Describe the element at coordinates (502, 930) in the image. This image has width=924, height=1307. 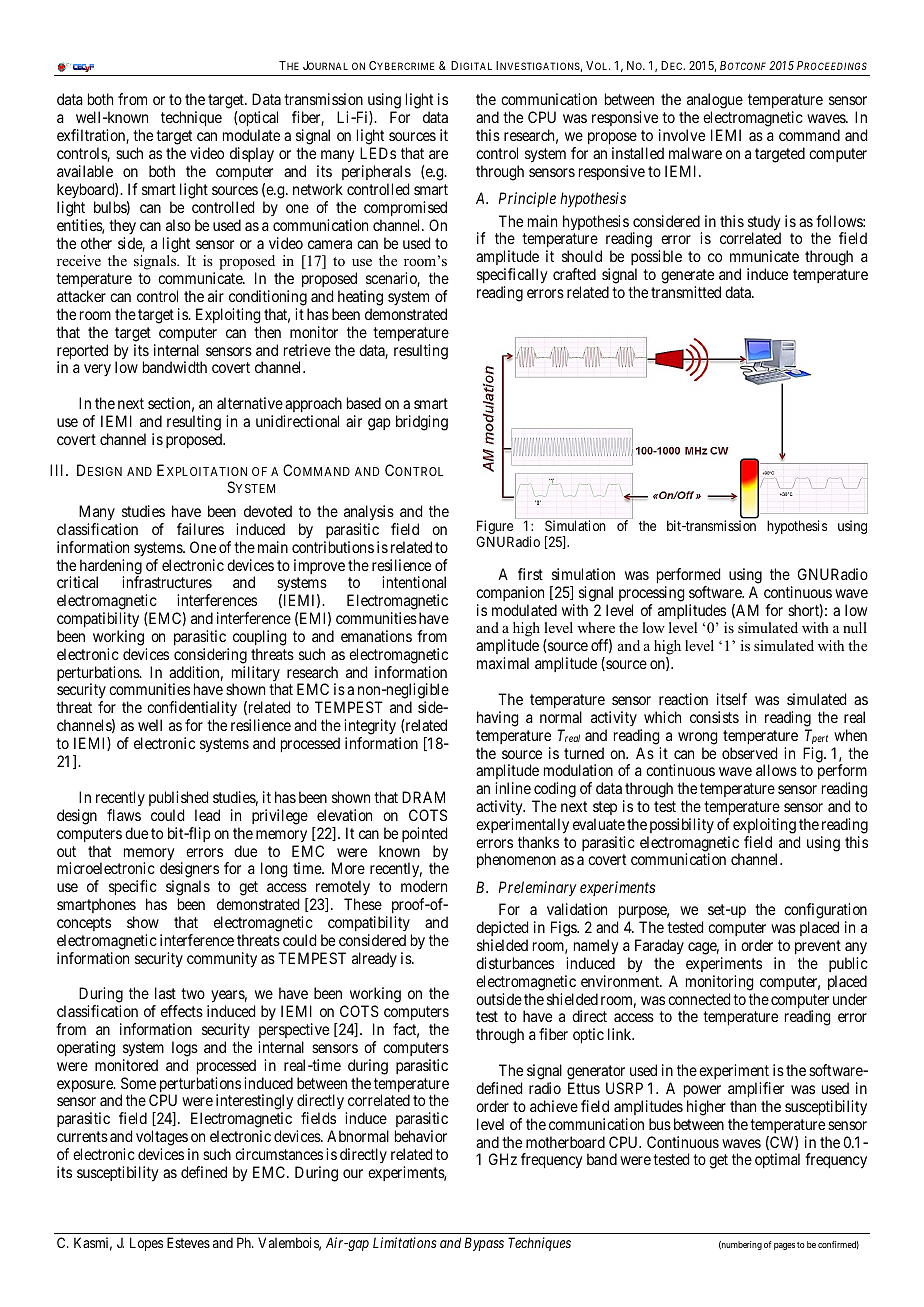
I see `depicted` at that location.
